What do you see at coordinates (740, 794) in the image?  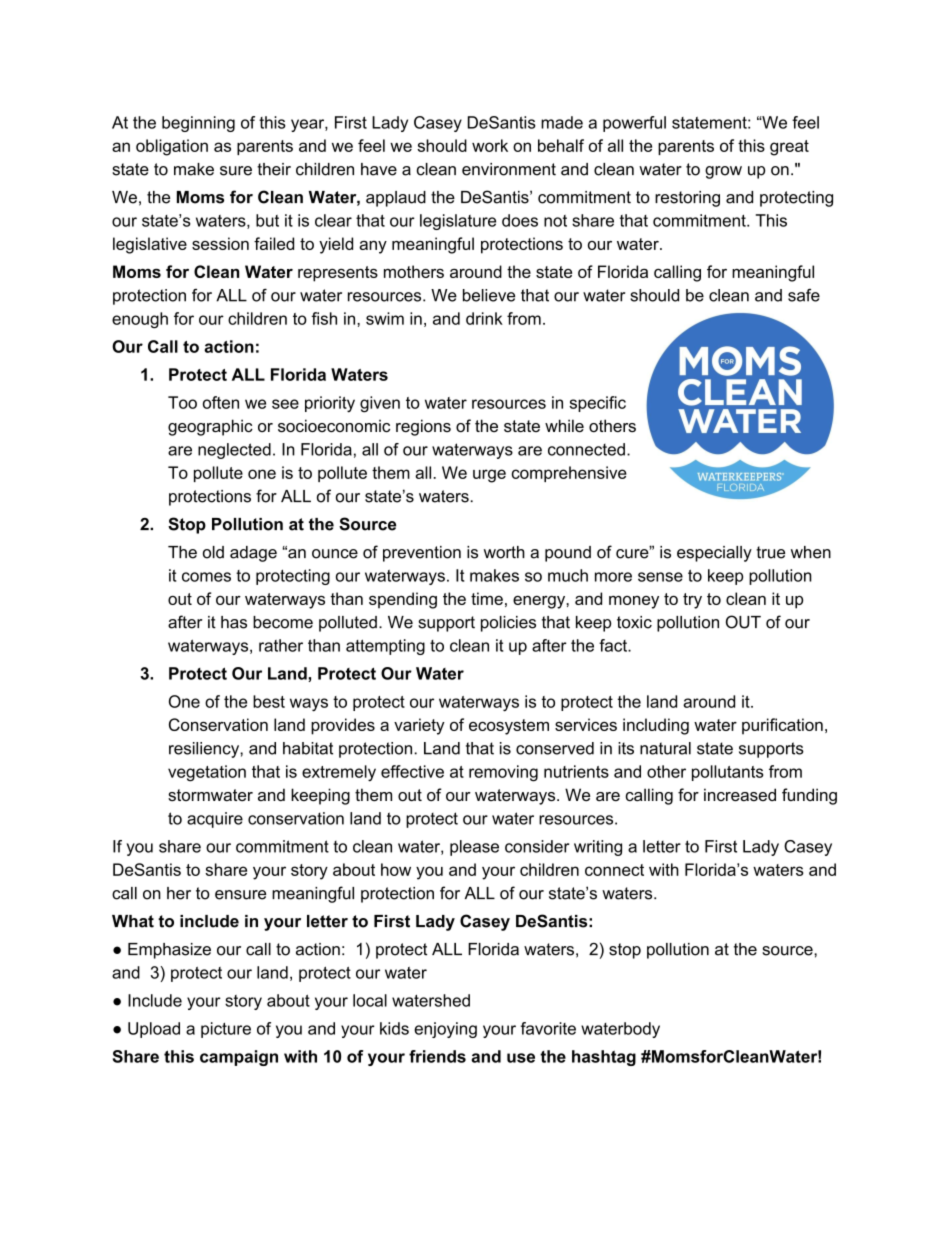 I see `increased` at bounding box center [740, 794].
